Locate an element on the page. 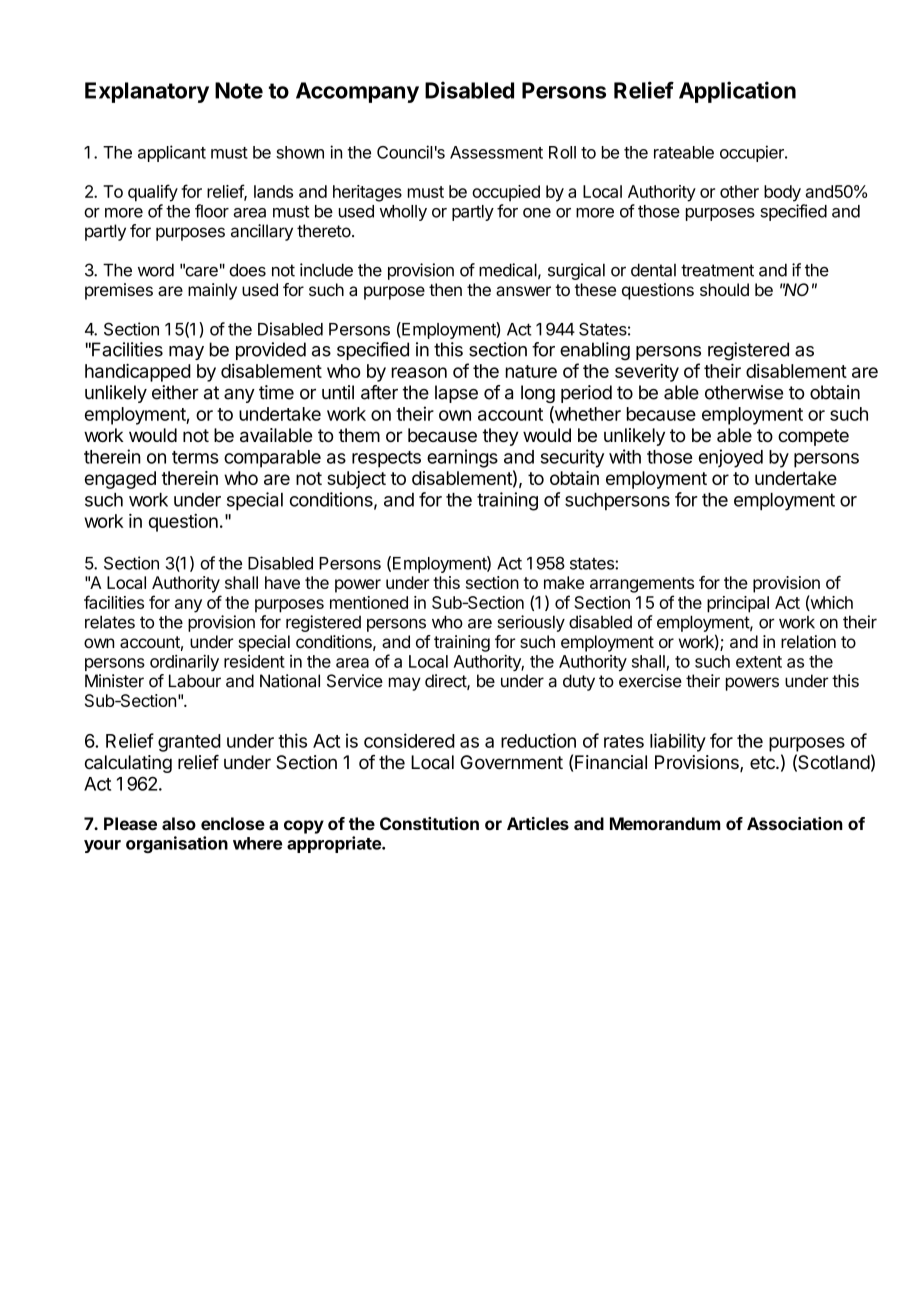  ordinarily is located at coordinates (184, 663).
